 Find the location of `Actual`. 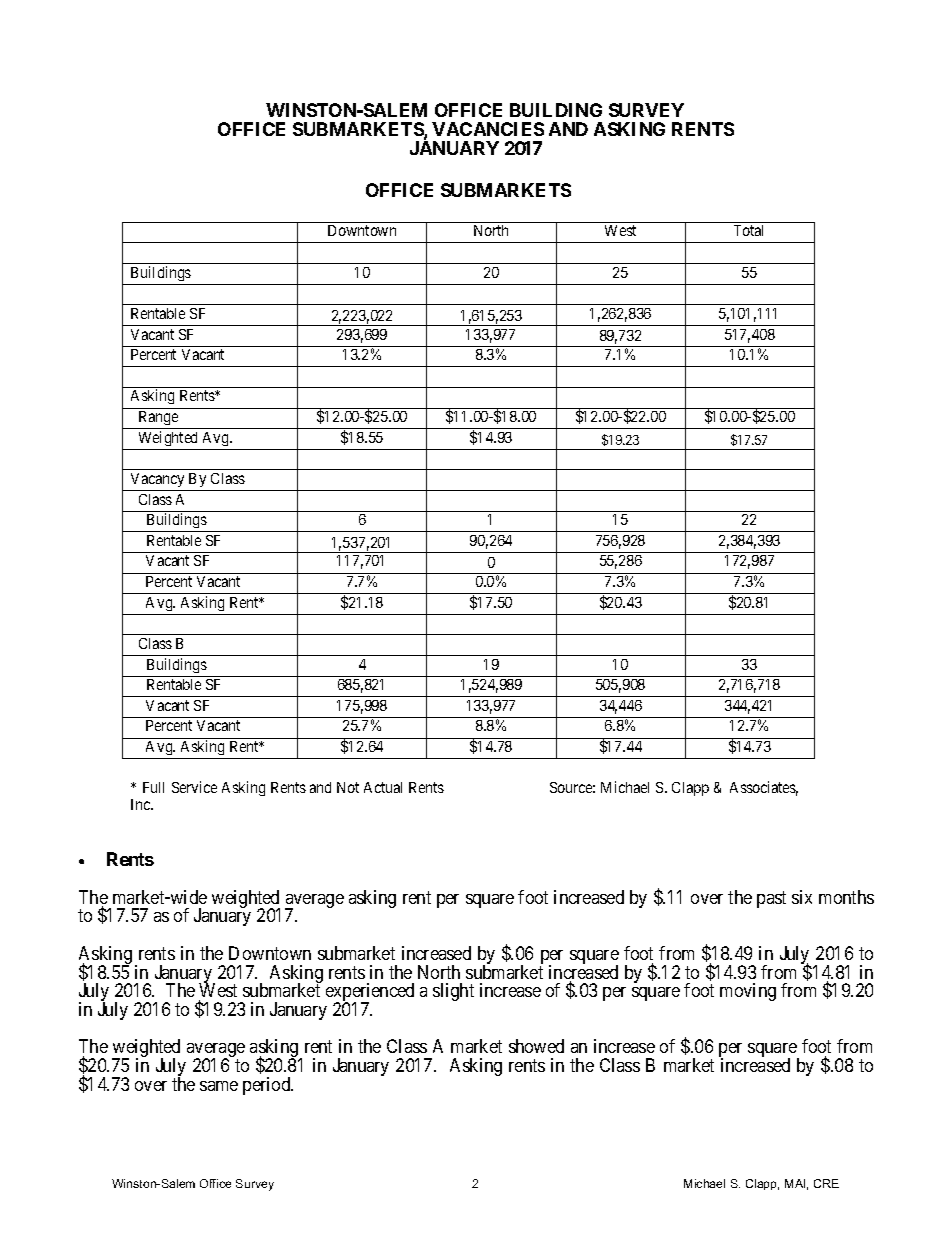

Actual is located at coordinates (383, 787).
